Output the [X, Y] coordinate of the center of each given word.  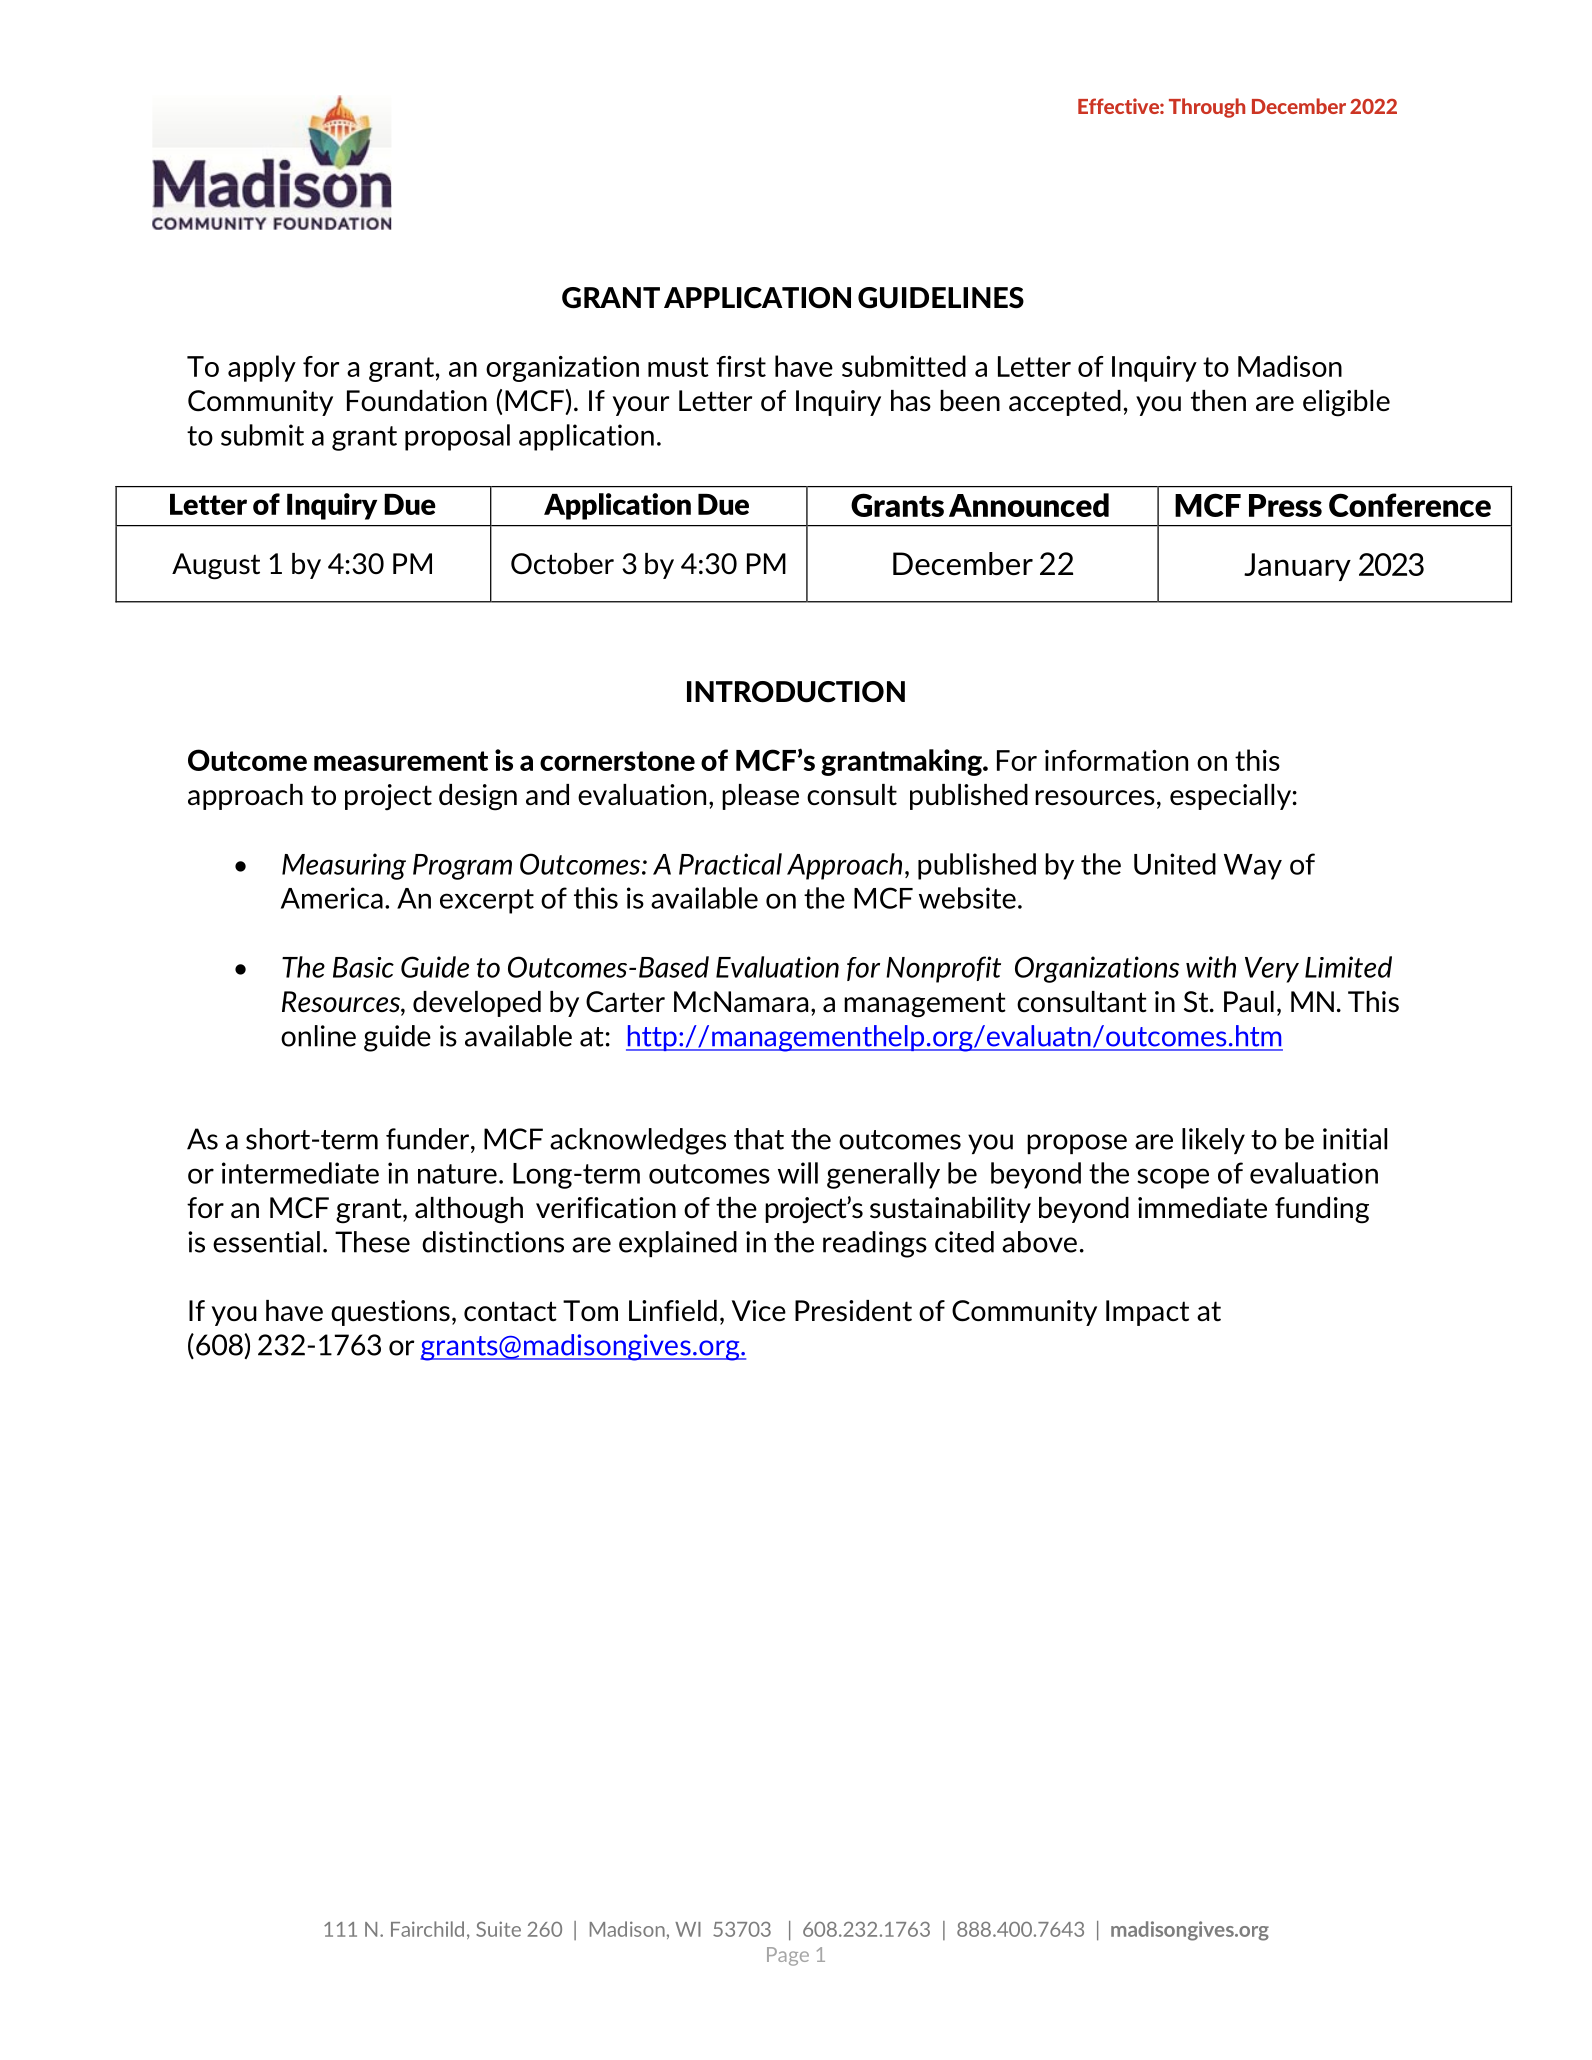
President [853, 1311]
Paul [1249, 1002]
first [741, 366]
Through [1207, 108]
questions [390, 1313]
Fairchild [427, 1929]
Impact [1147, 1313]
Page [788, 1956]
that [759, 1139]
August [216, 566]
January [1297, 567]
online [318, 1036]
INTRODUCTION [796, 692]
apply [262, 368]
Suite [498, 1929]
